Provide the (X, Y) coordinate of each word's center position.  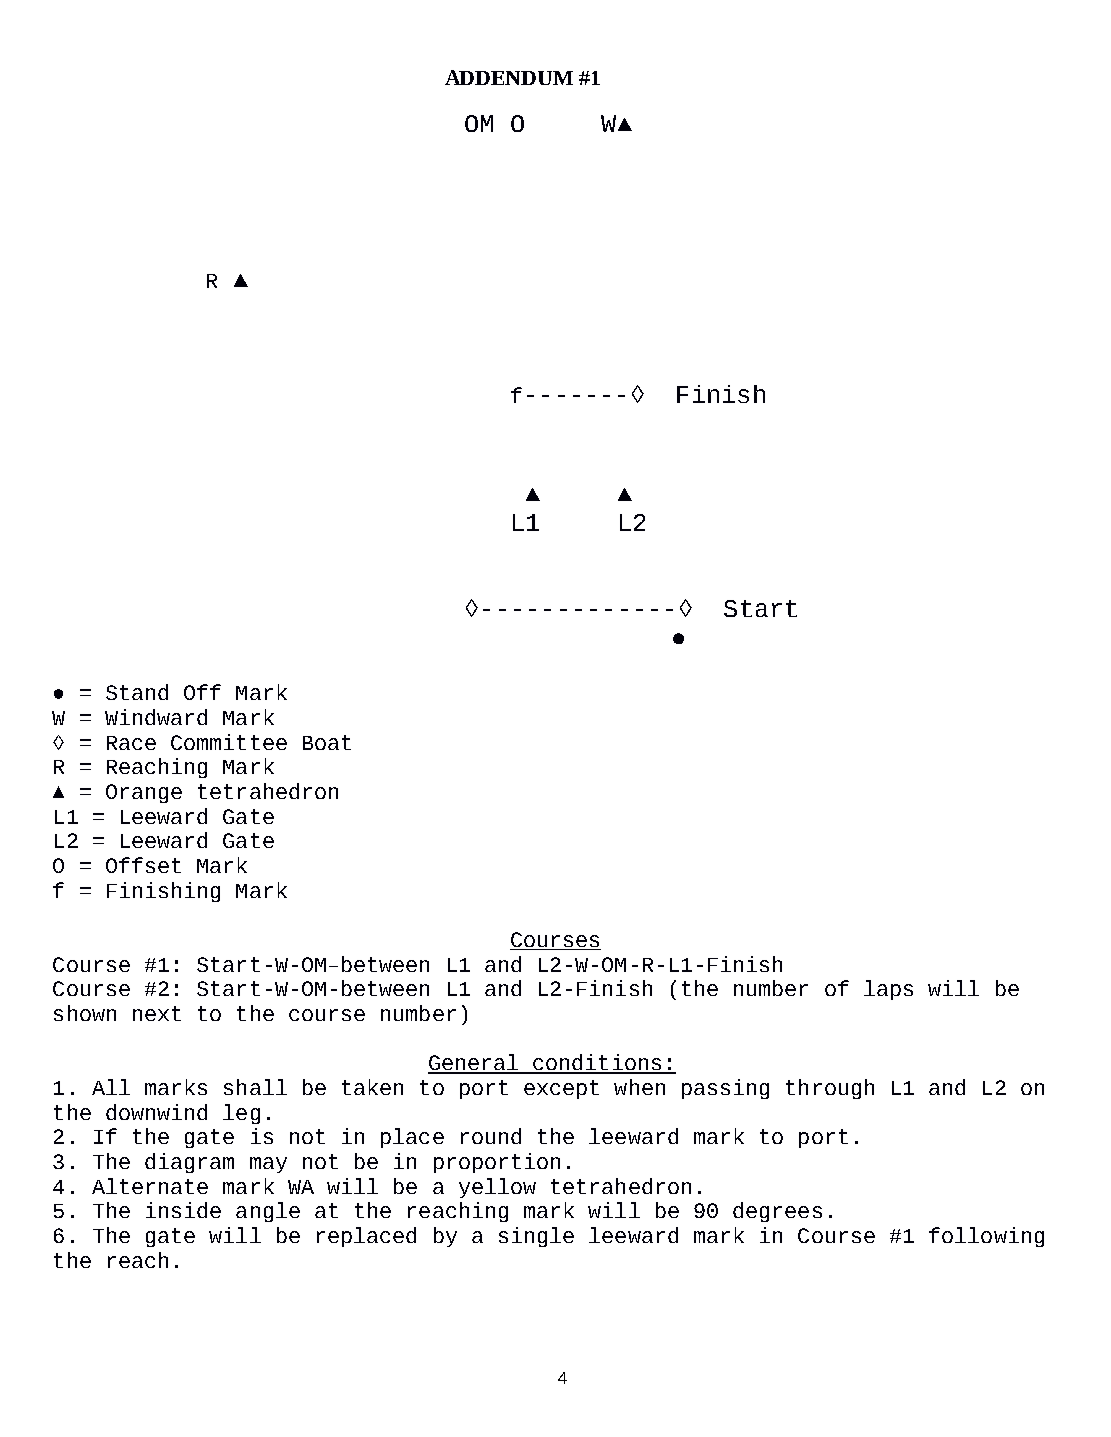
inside (183, 1210)
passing (725, 1089)
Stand (137, 692)
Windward (156, 717)
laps (888, 990)
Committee (229, 742)
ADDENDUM (509, 77)
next (157, 1013)
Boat (327, 742)
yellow (497, 1188)
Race (131, 743)
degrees (777, 1212)
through (830, 1089)
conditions (597, 1063)
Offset (143, 865)
